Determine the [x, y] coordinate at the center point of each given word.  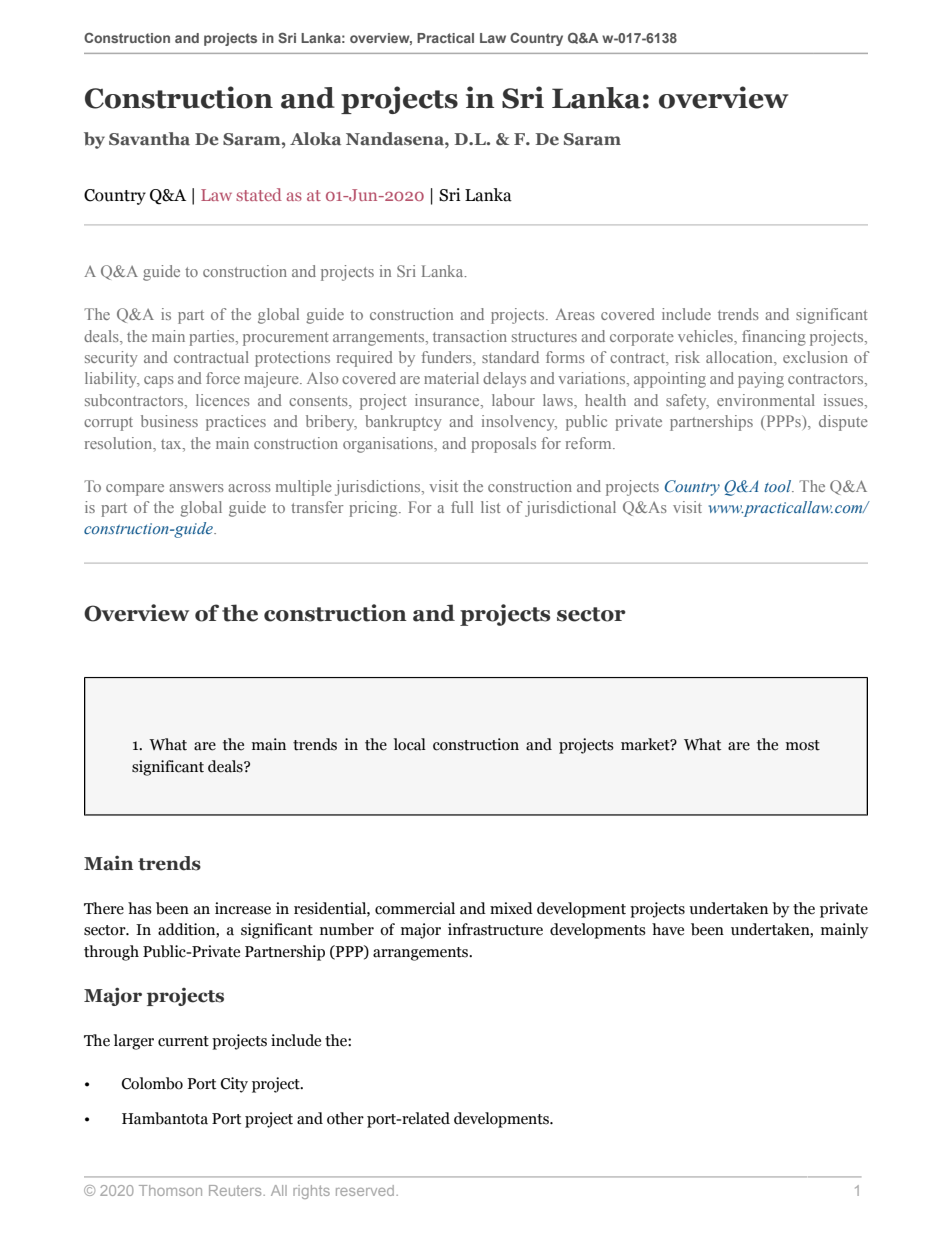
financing [774, 338]
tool [779, 486]
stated [259, 194]
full [462, 507]
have [668, 929]
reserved [366, 1190]
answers [196, 488]
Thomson [170, 1190]
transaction [470, 336]
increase [243, 908]
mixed [511, 908]
